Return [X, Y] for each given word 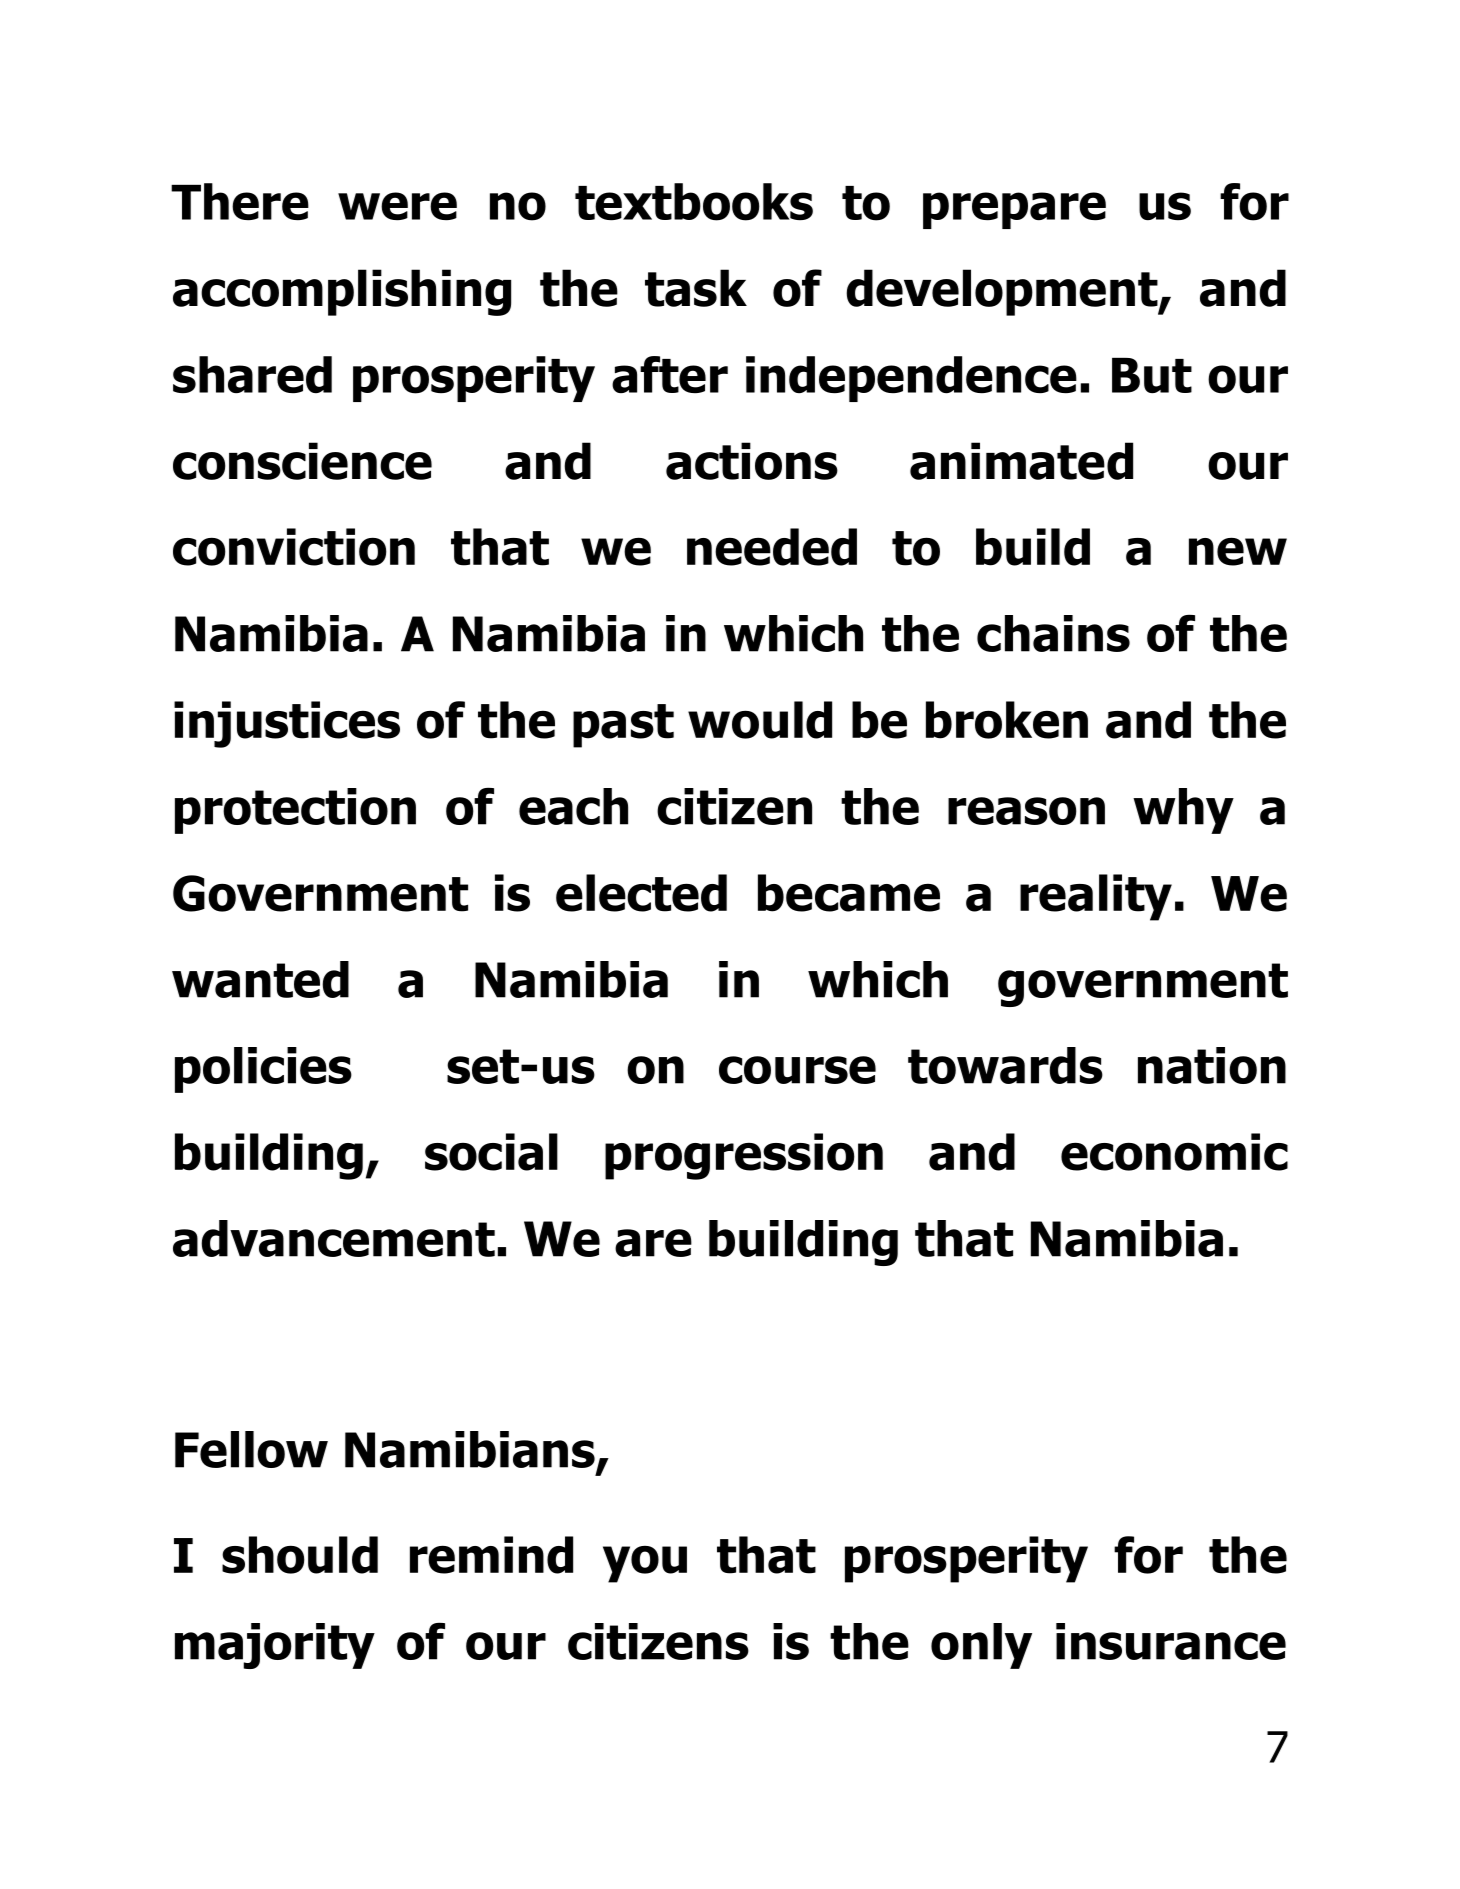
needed [772, 547]
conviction [294, 547]
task [696, 288]
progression [744, 1156]
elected [641, 893]
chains [1053, 633]
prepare [1014, 210]
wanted [260, 979]
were [397, 206]
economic [1174, 1152]
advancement [334, 1238]
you [645, 1564]
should [300, 1555]
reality [1096, 897]
